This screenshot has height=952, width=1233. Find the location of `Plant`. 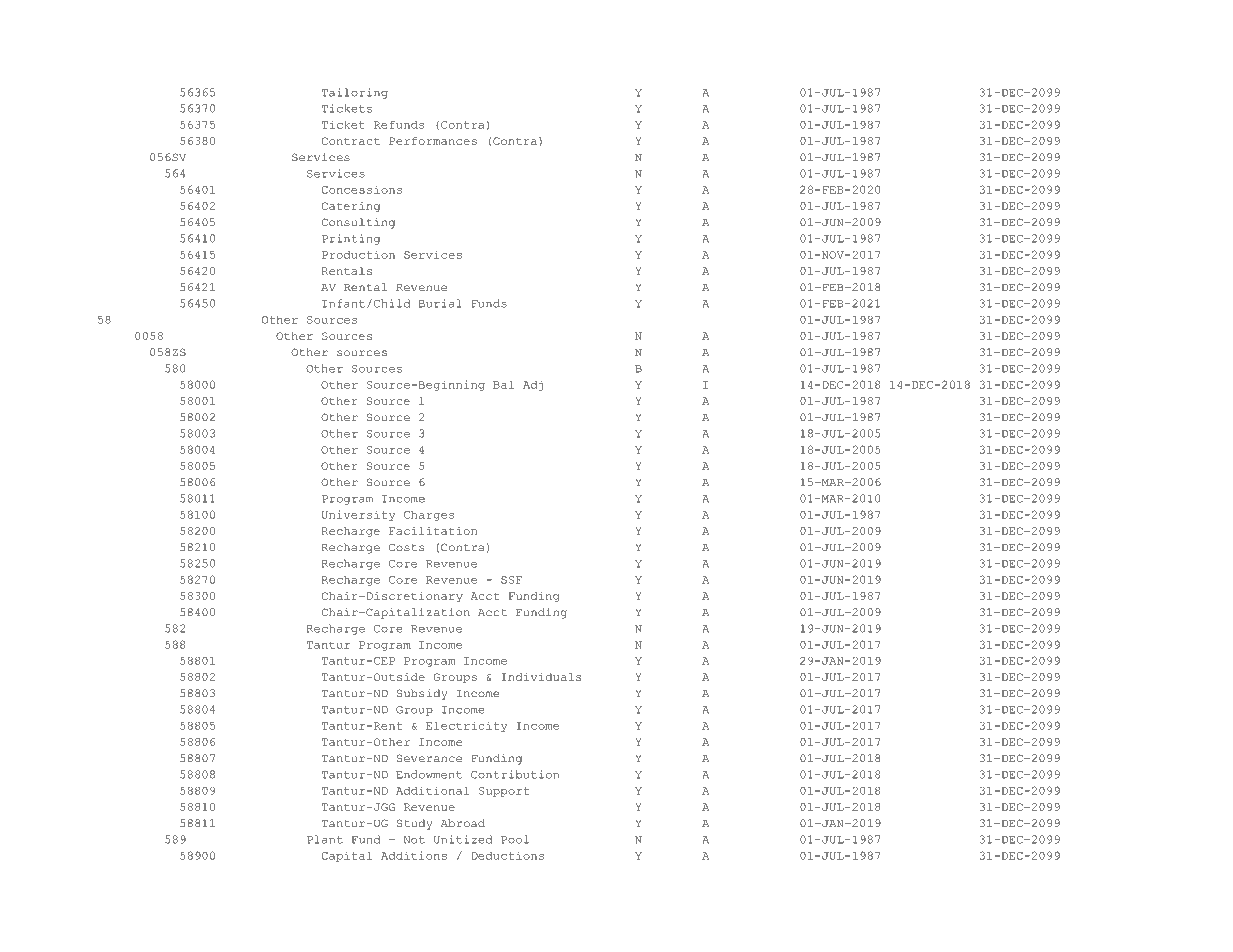

Plant is located at coordinates (325, 839).
